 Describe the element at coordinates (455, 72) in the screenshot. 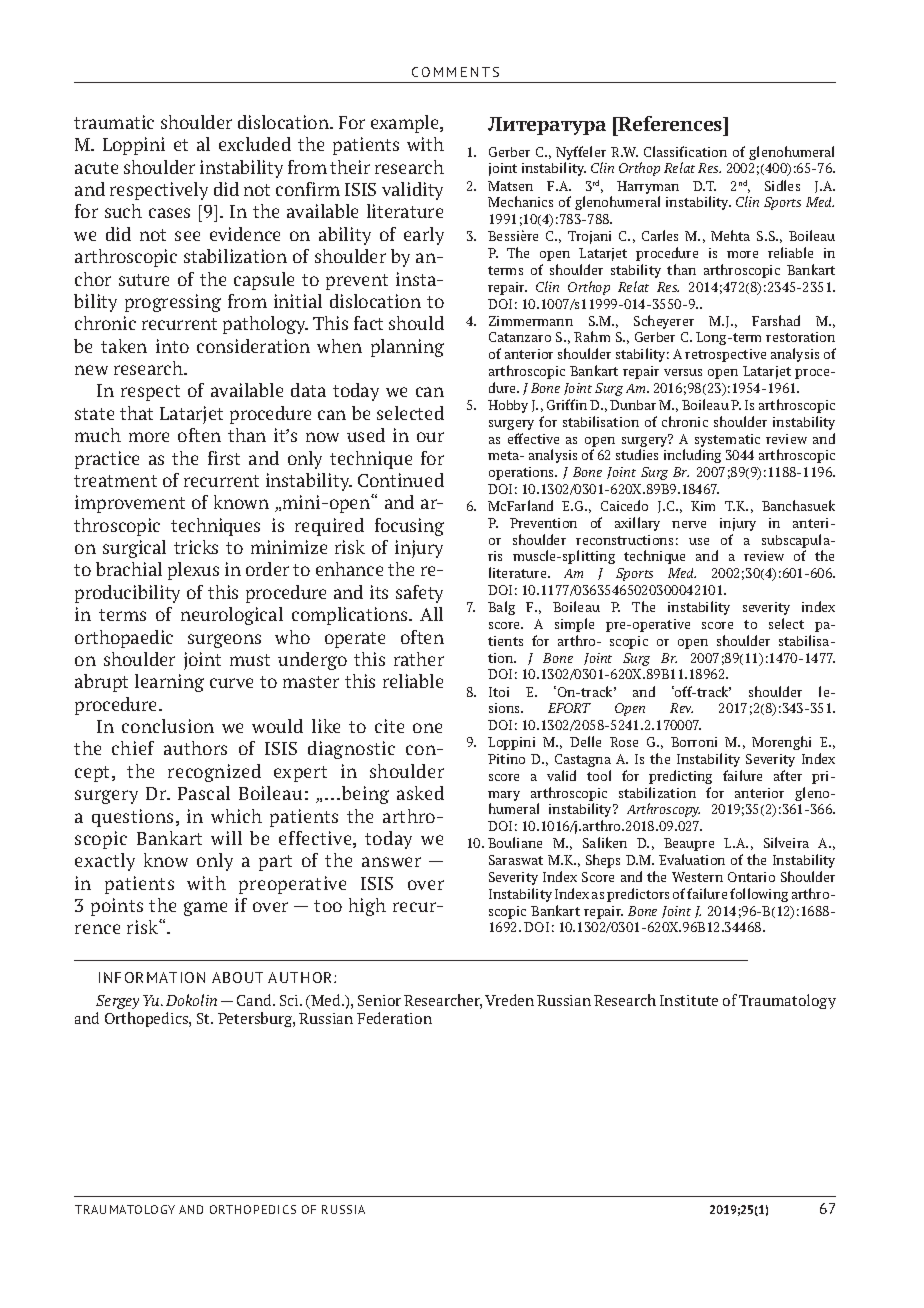

I see `COMMENTS` at that location.
